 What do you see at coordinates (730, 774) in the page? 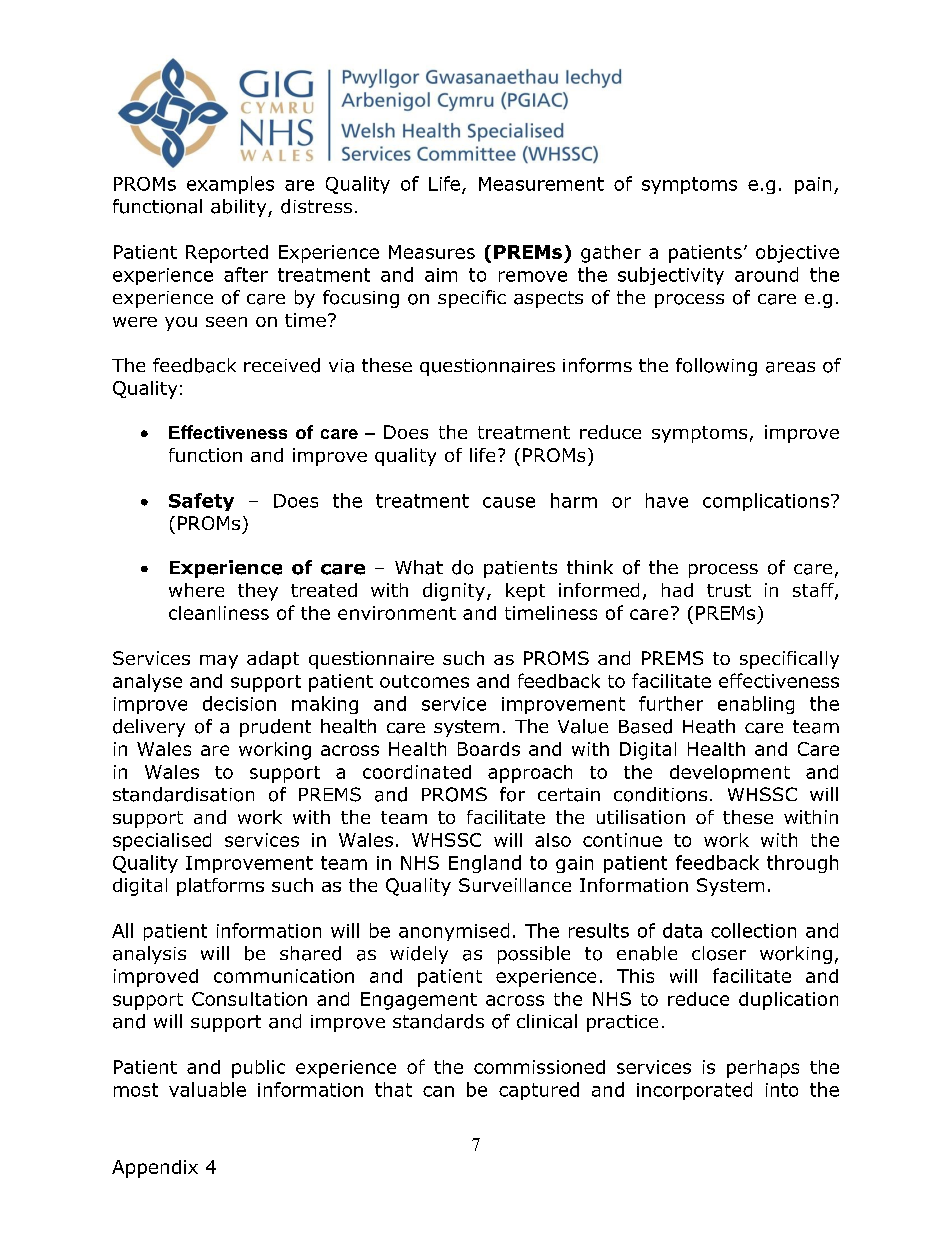
I see `development` at bounding box center [730, 774].
